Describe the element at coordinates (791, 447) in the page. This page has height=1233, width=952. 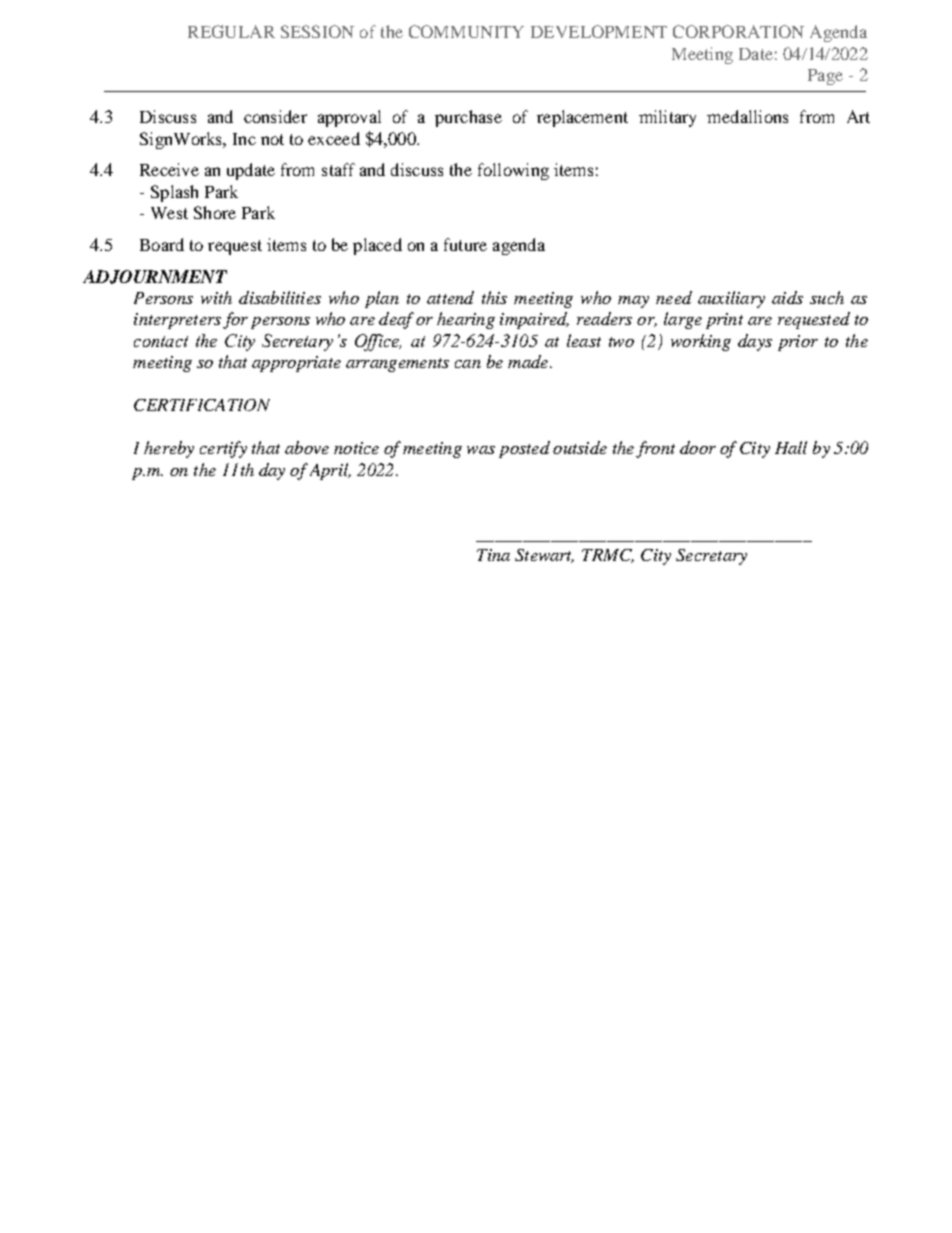
I see `Hall` at that location.
